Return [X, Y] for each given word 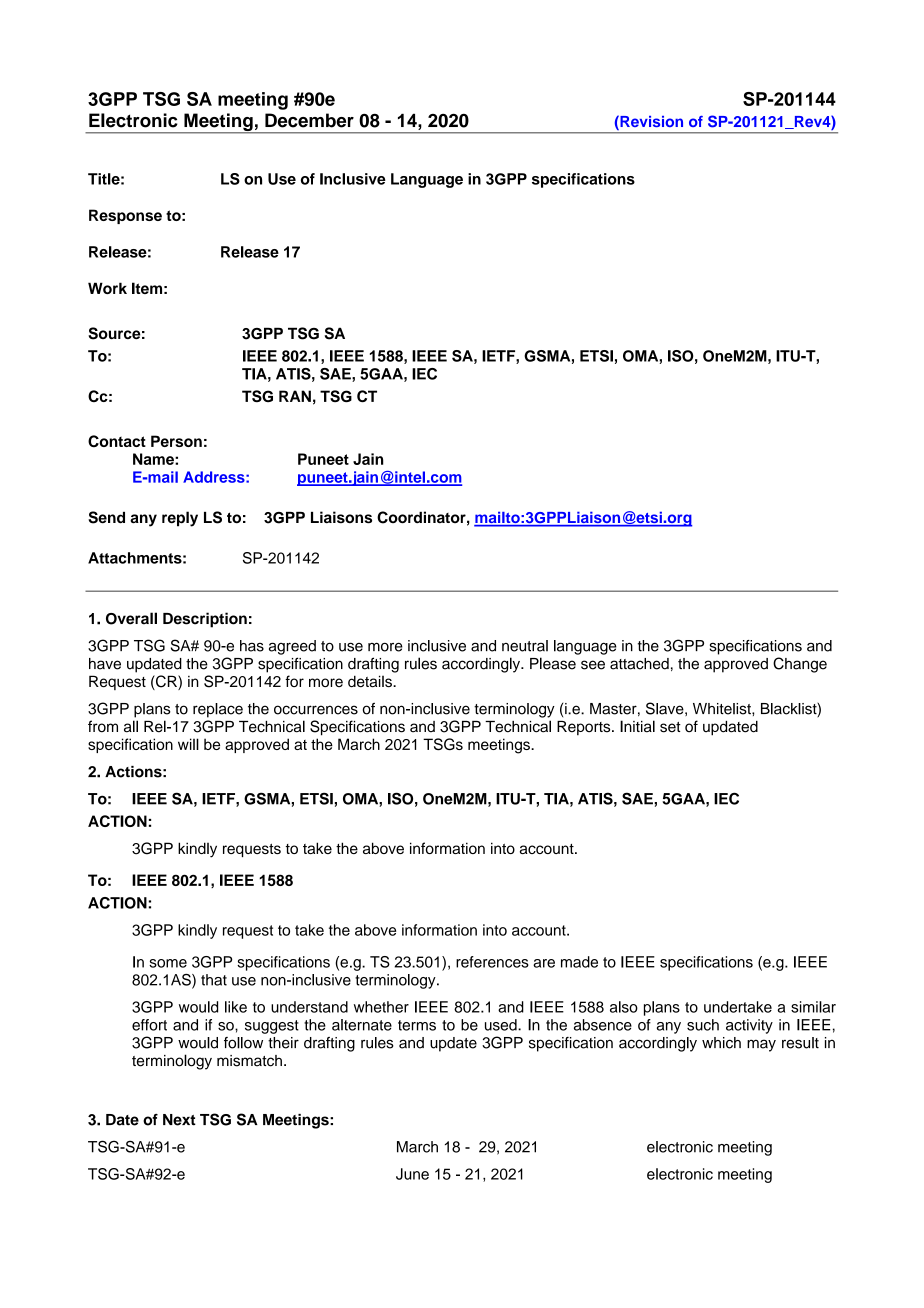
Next [179, 1120]
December [309, 120]
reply [180, 519]
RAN [295, 396]
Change [800, 665]
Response [125, 216]
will [188, 744]
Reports [585, 728]
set [670, 727]
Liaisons [341, 517]
